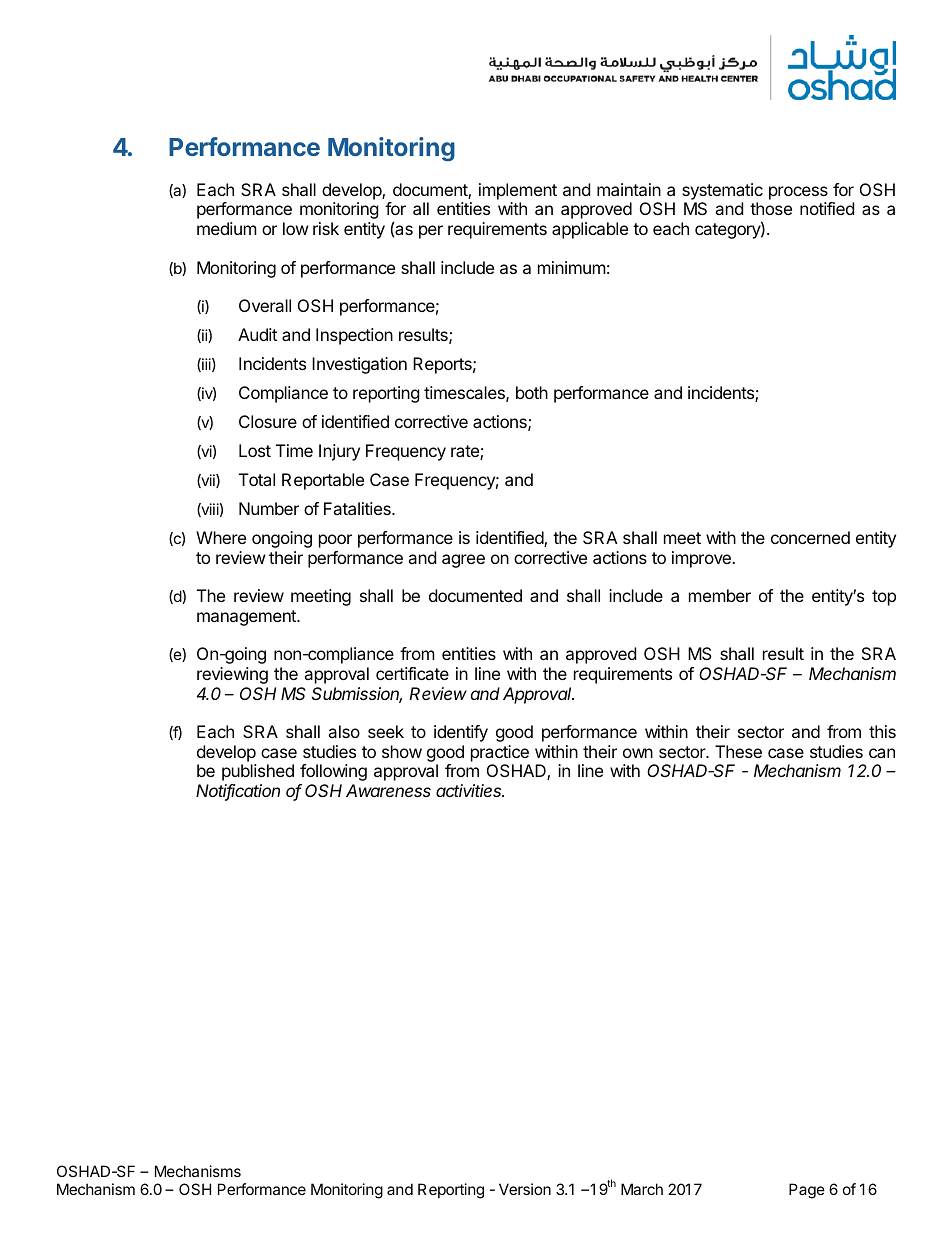 Image resolution: width=952 pixels, height=1233 pixels. I want to click on Closure, so click(268, 421).
